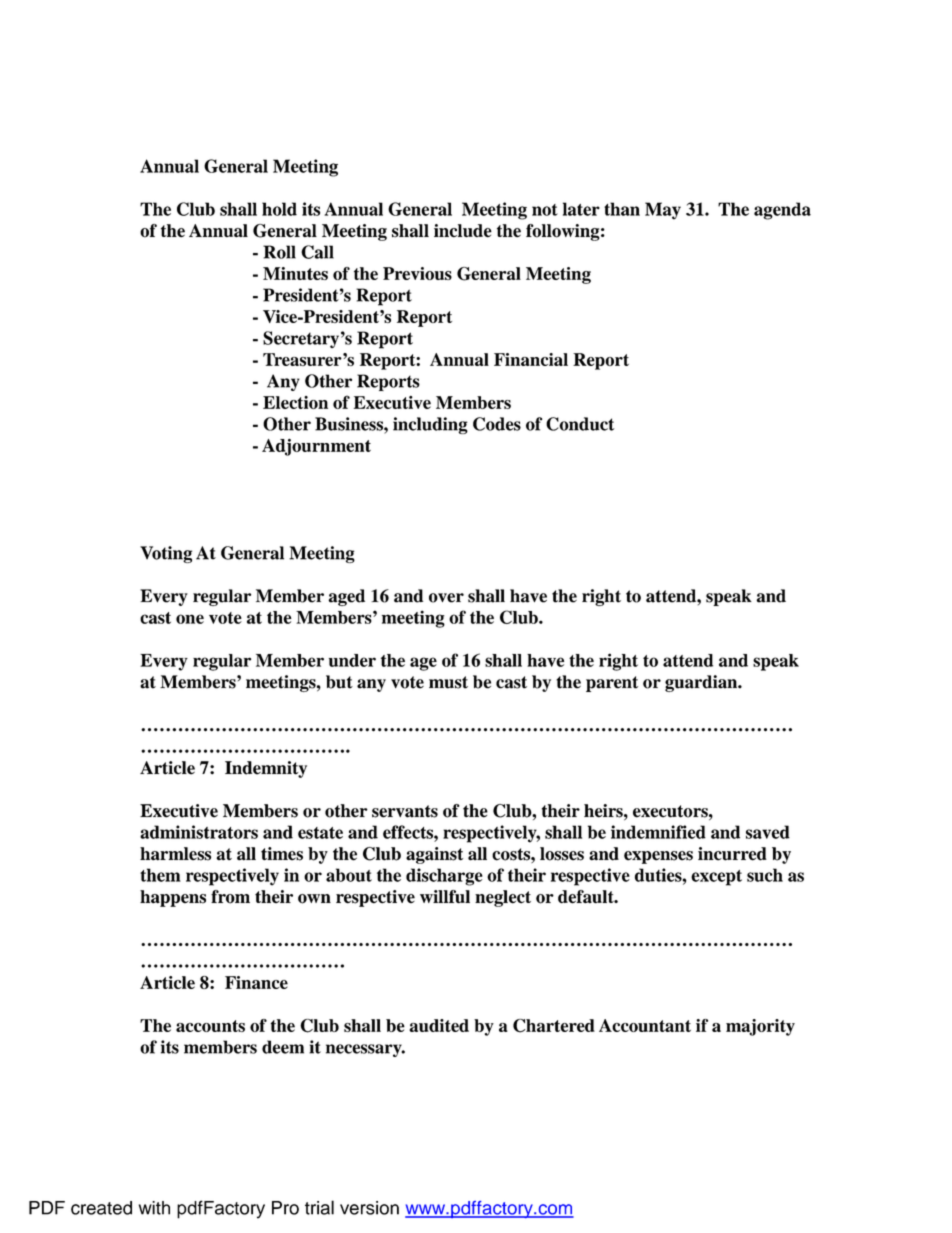  I want to click on version, so click(369, 1208).
